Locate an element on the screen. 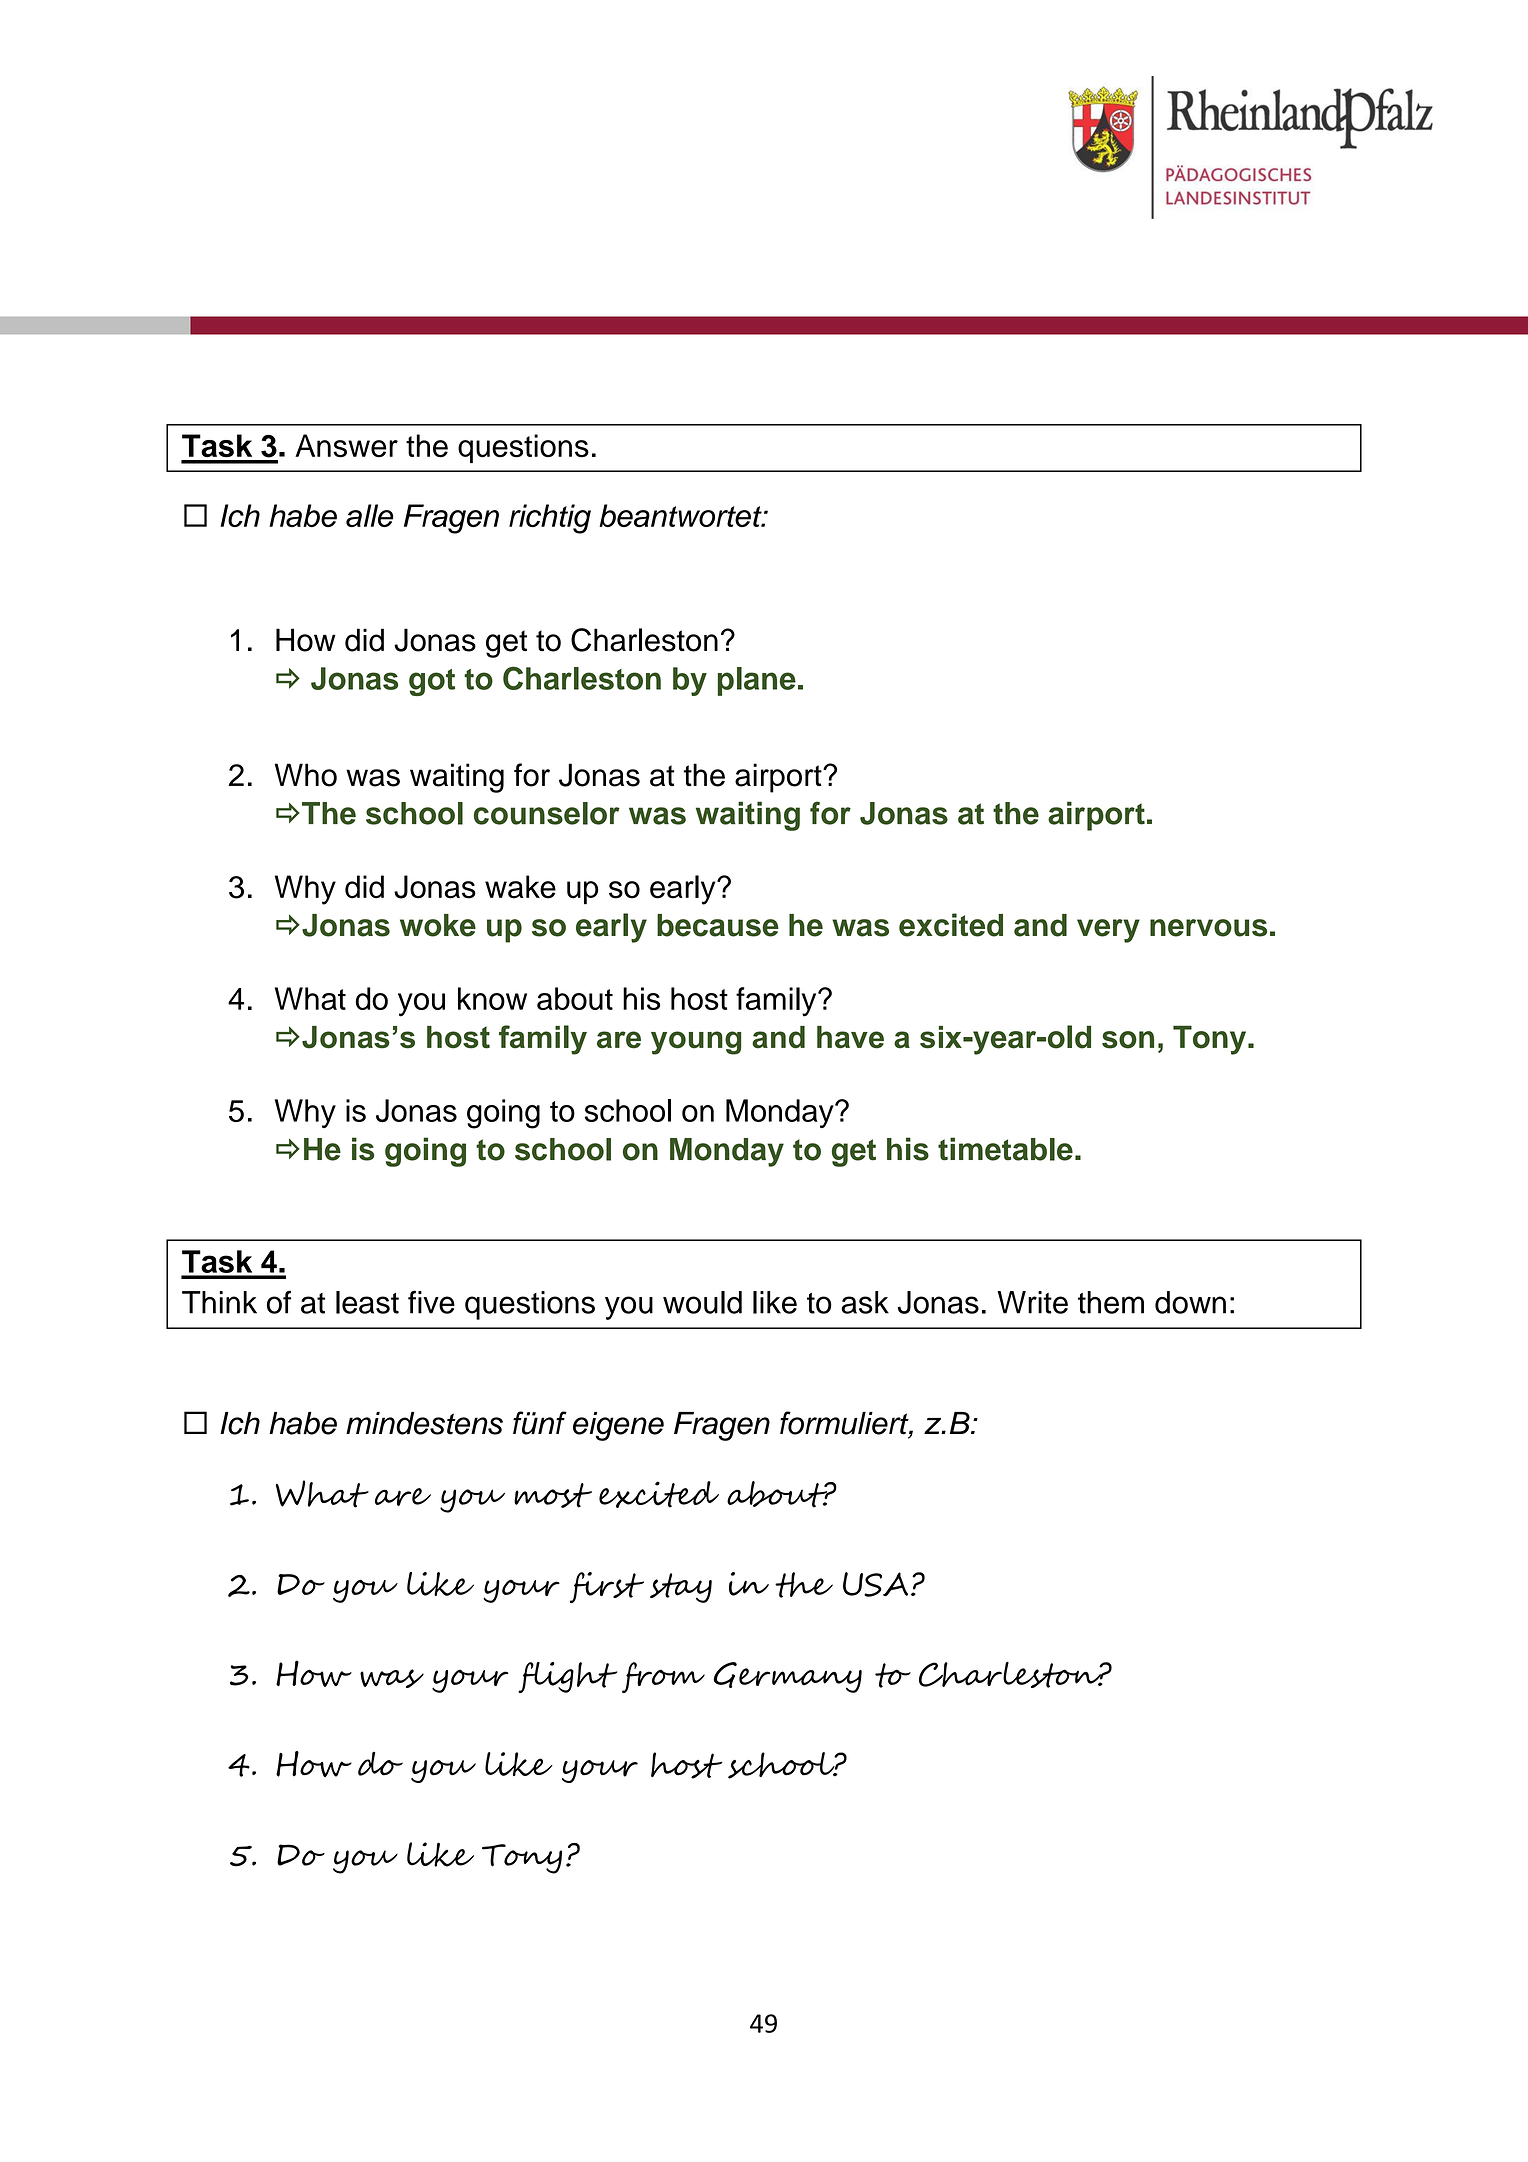 This screenshot has width=1528, height=2162. woke is located at coordinates (438, 925).
